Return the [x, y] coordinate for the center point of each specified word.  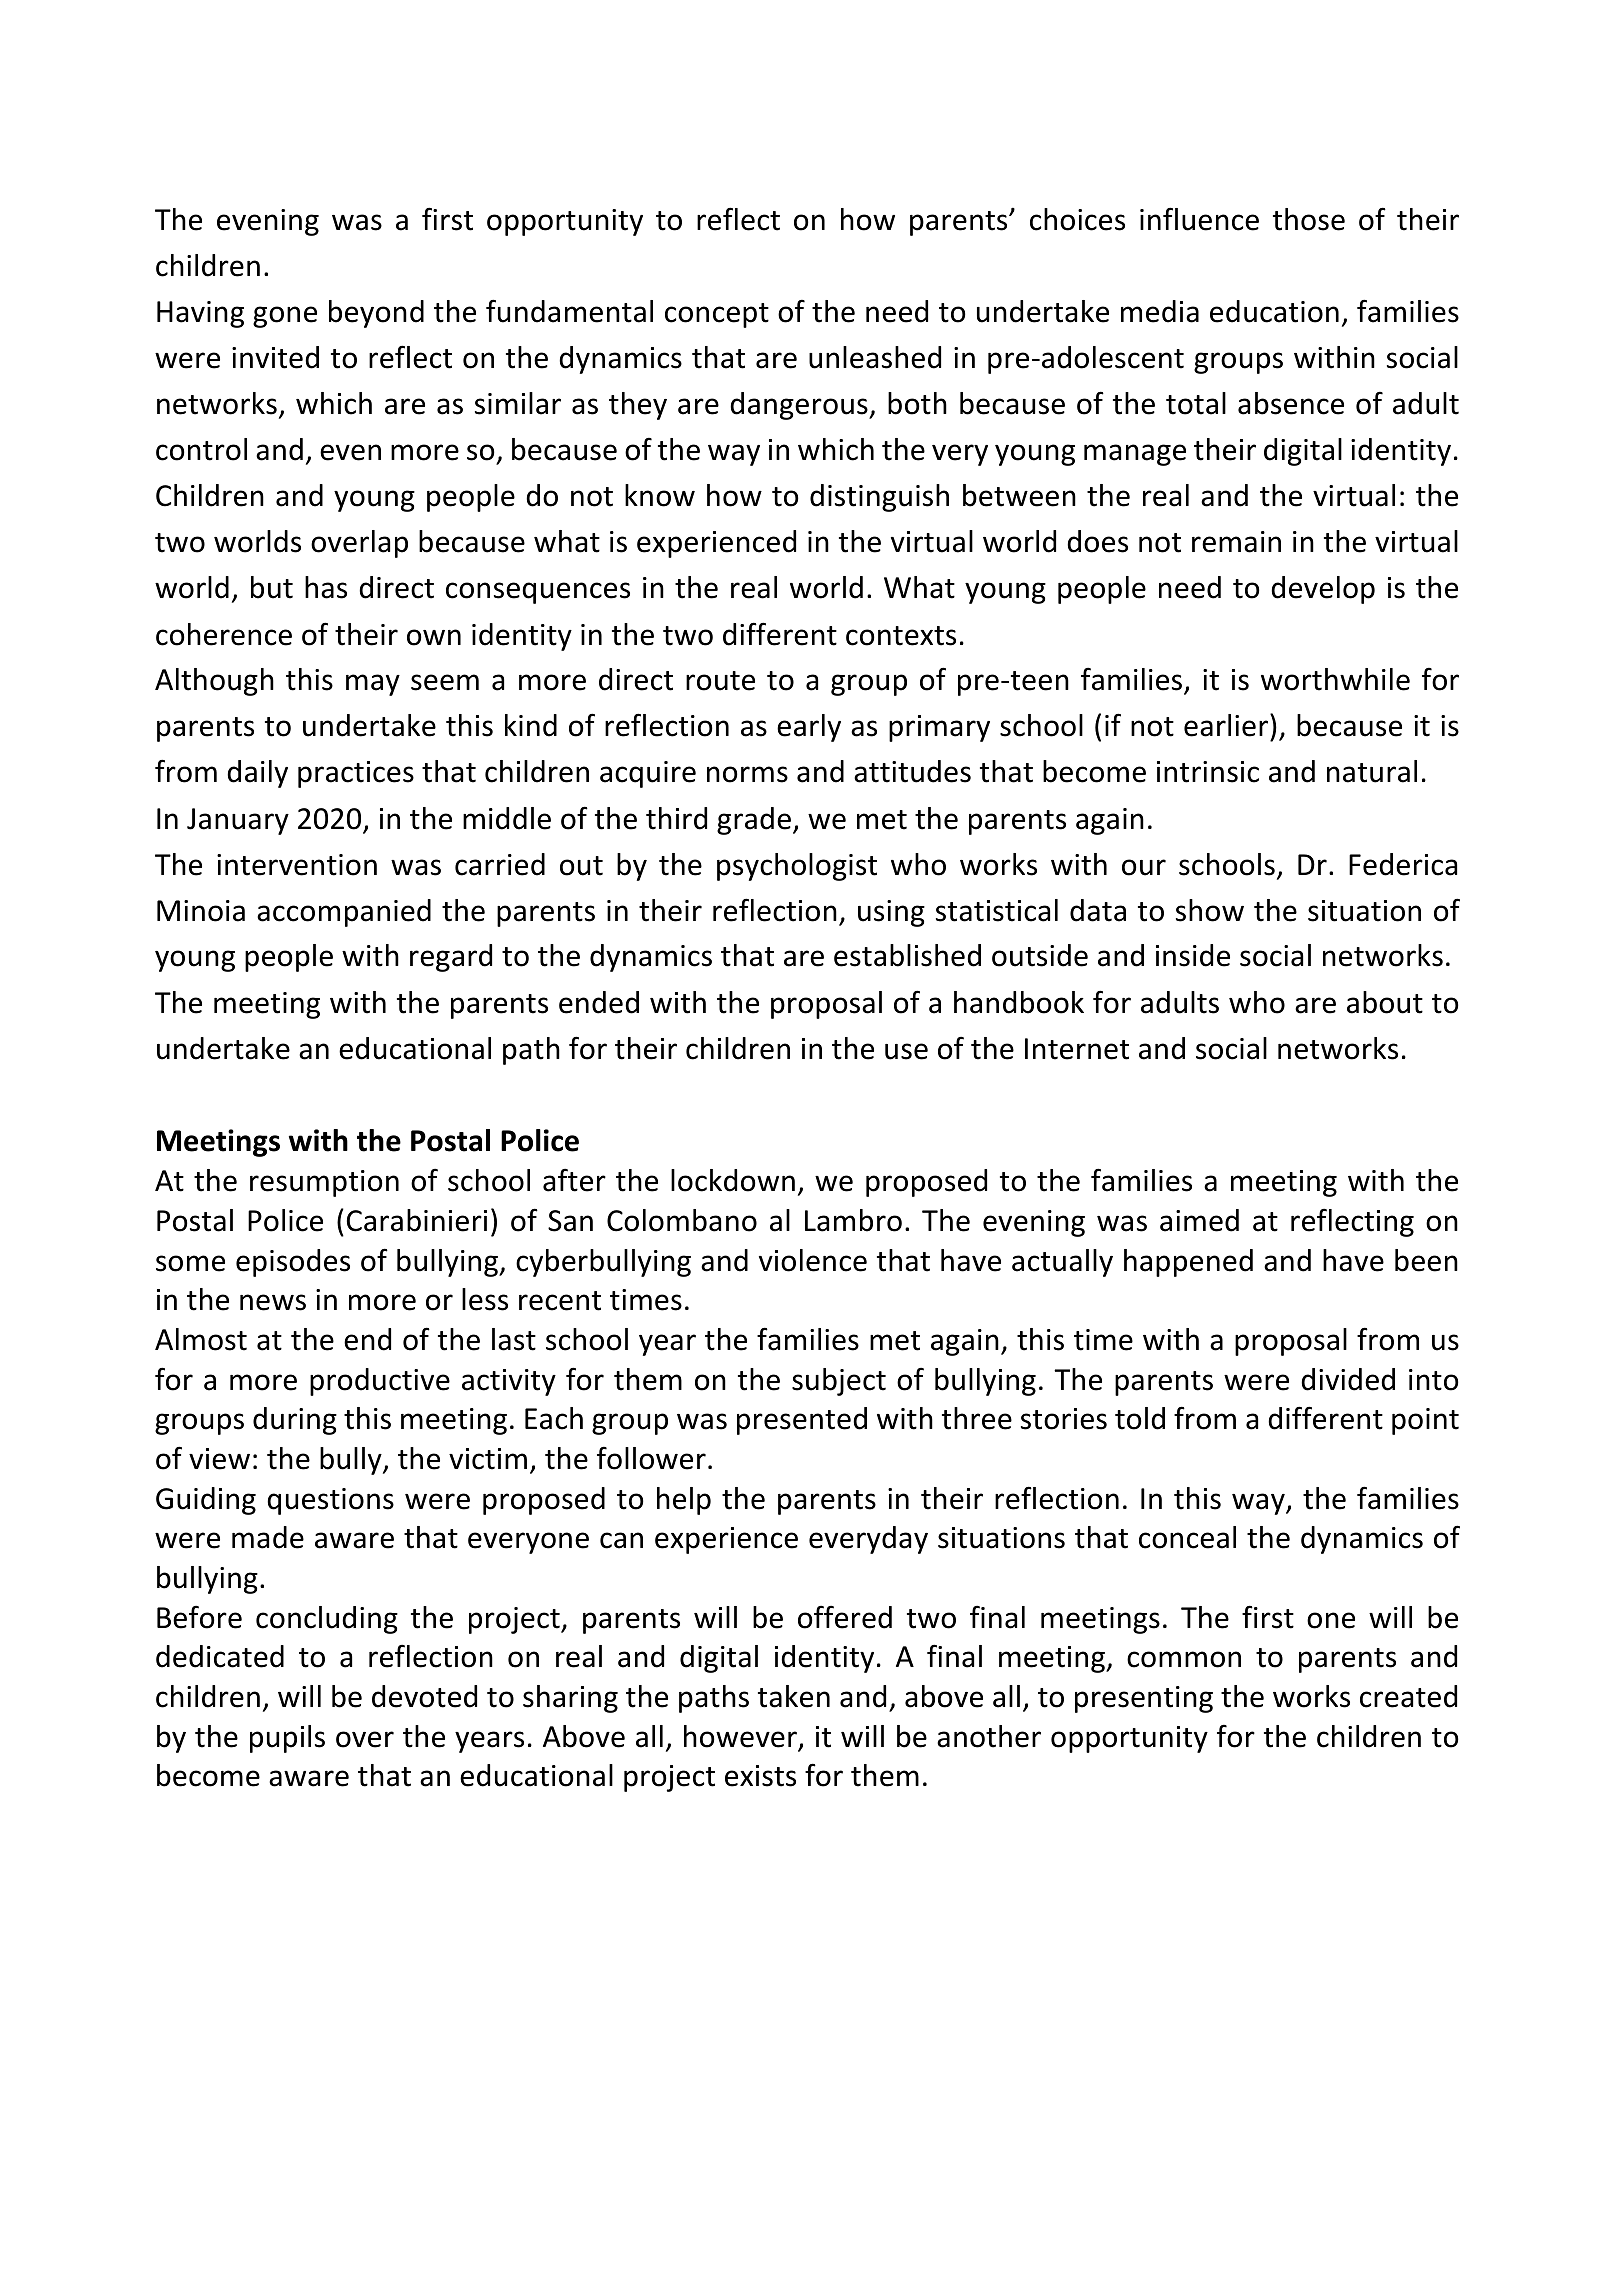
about [1385, 1002]
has [326, 587]
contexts [901, 636]
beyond [376, 314]
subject [839, 1382]
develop [1323, 590]
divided [1348, 1379]
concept [717, 315]
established [907, 955]
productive [380, 1382]
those [1309, 219]
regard [451, 958]
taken [794, 1696]
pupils [287, 1739]
